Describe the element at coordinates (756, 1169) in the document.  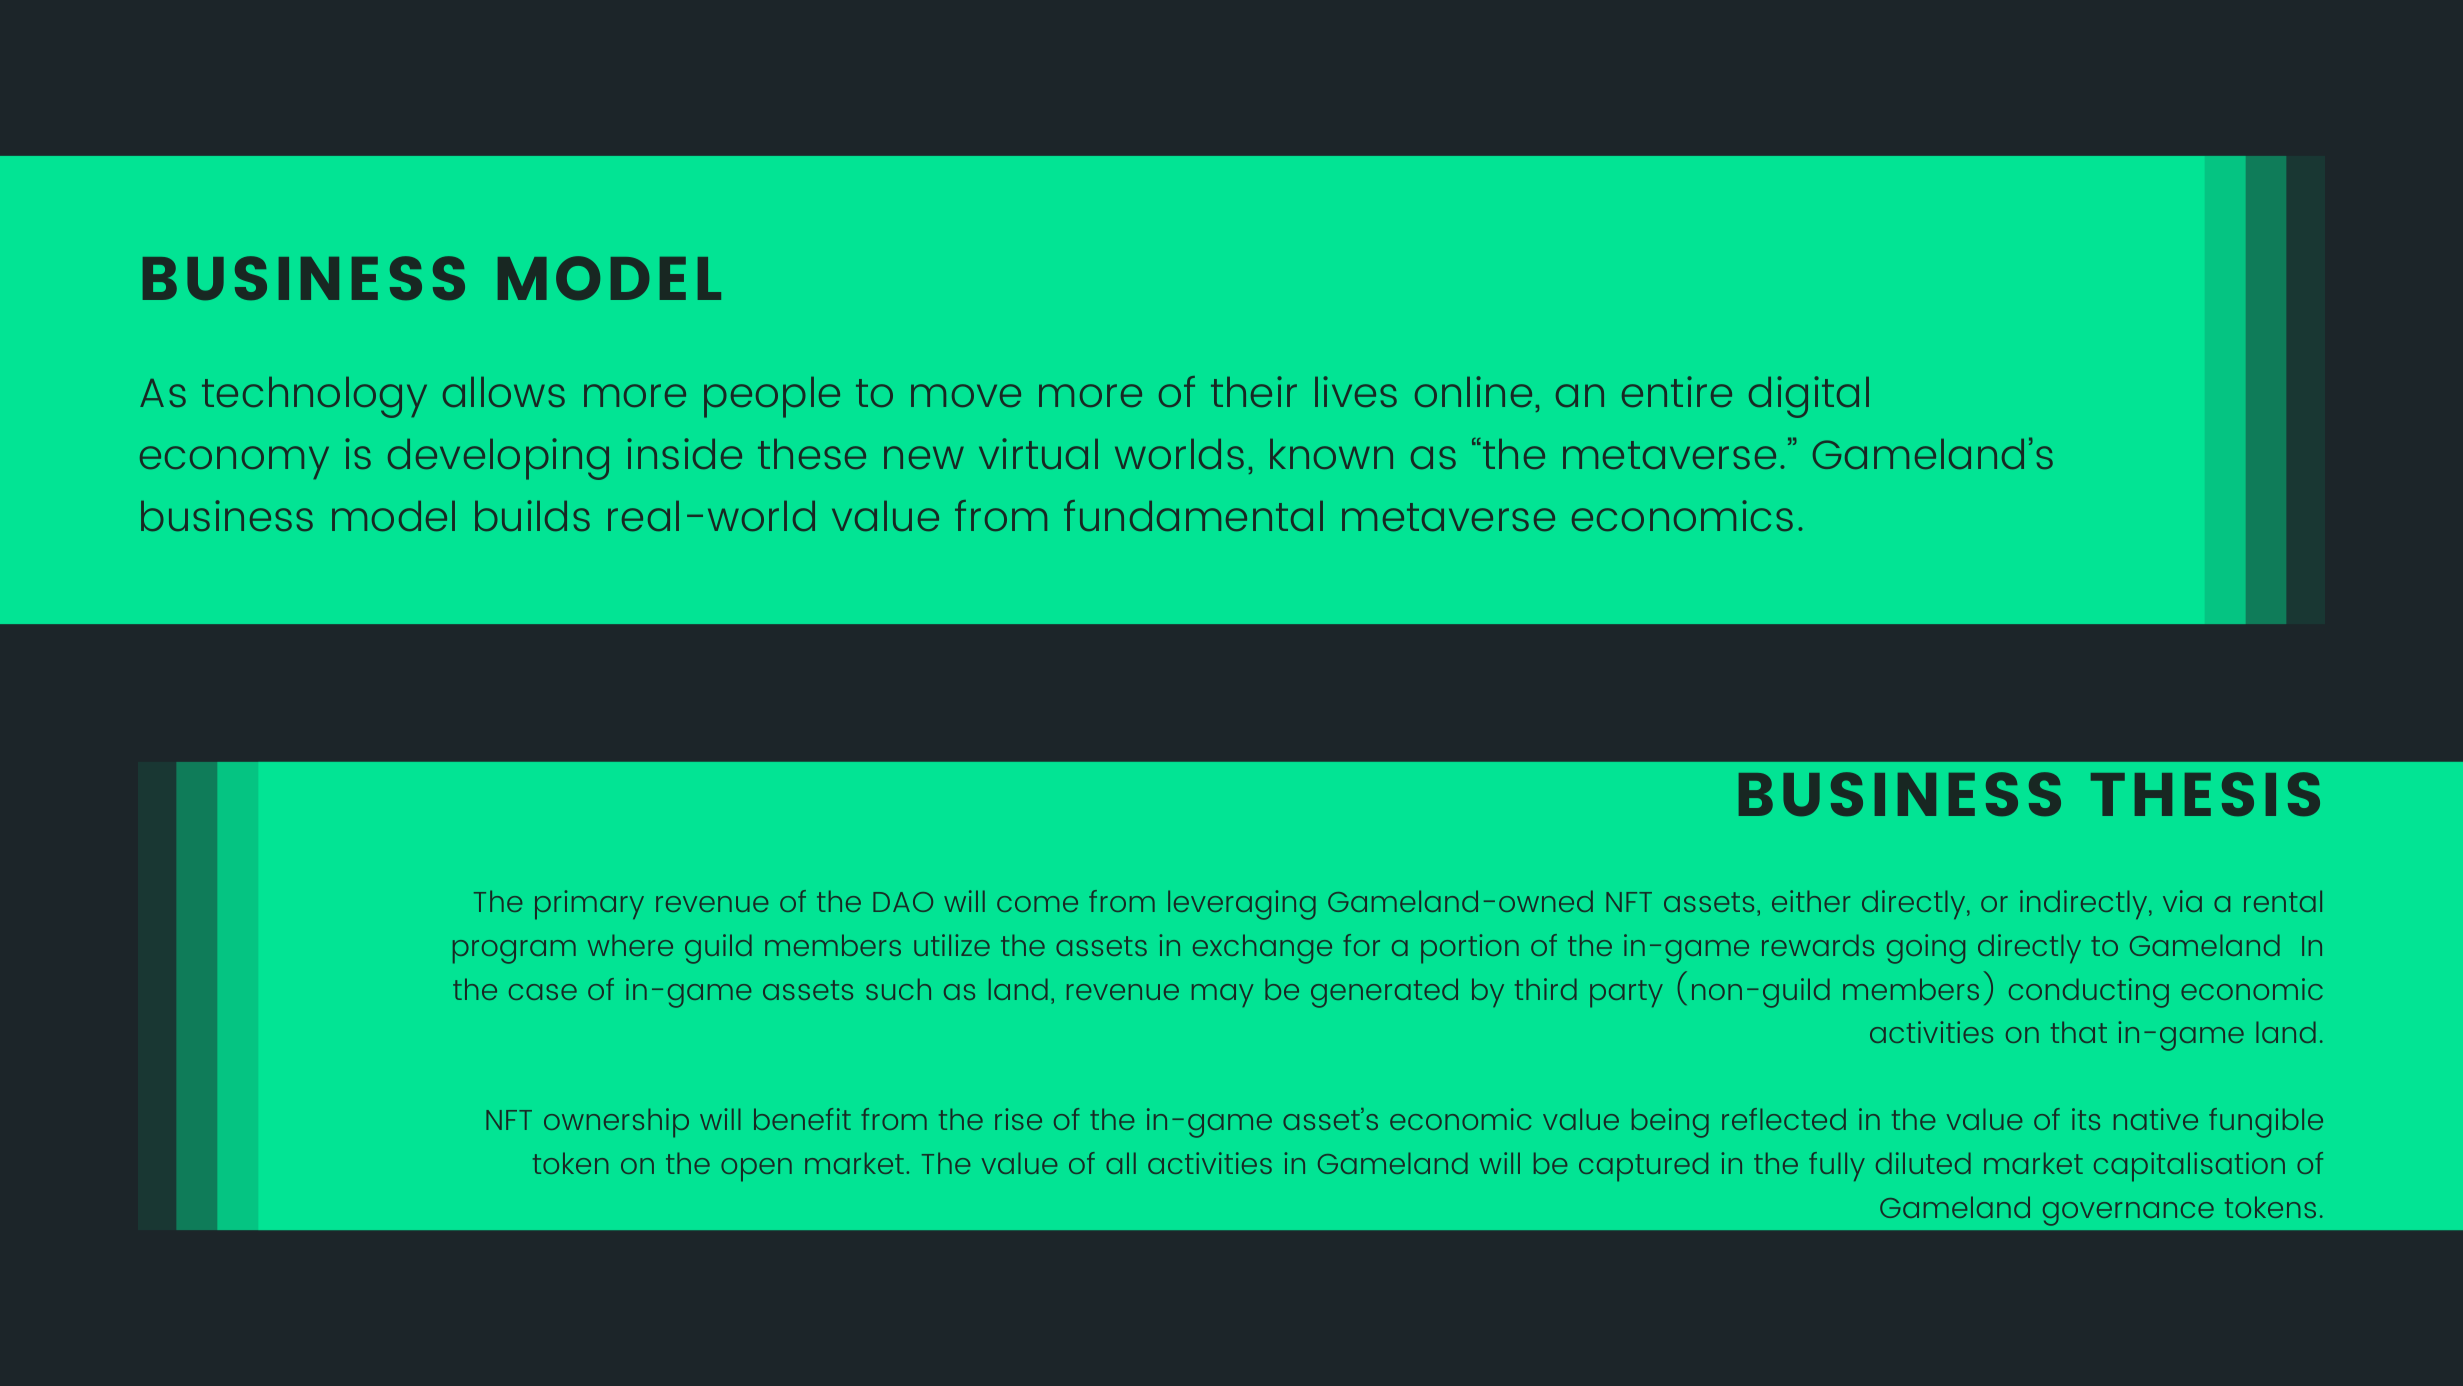
I see `open` at that location.
